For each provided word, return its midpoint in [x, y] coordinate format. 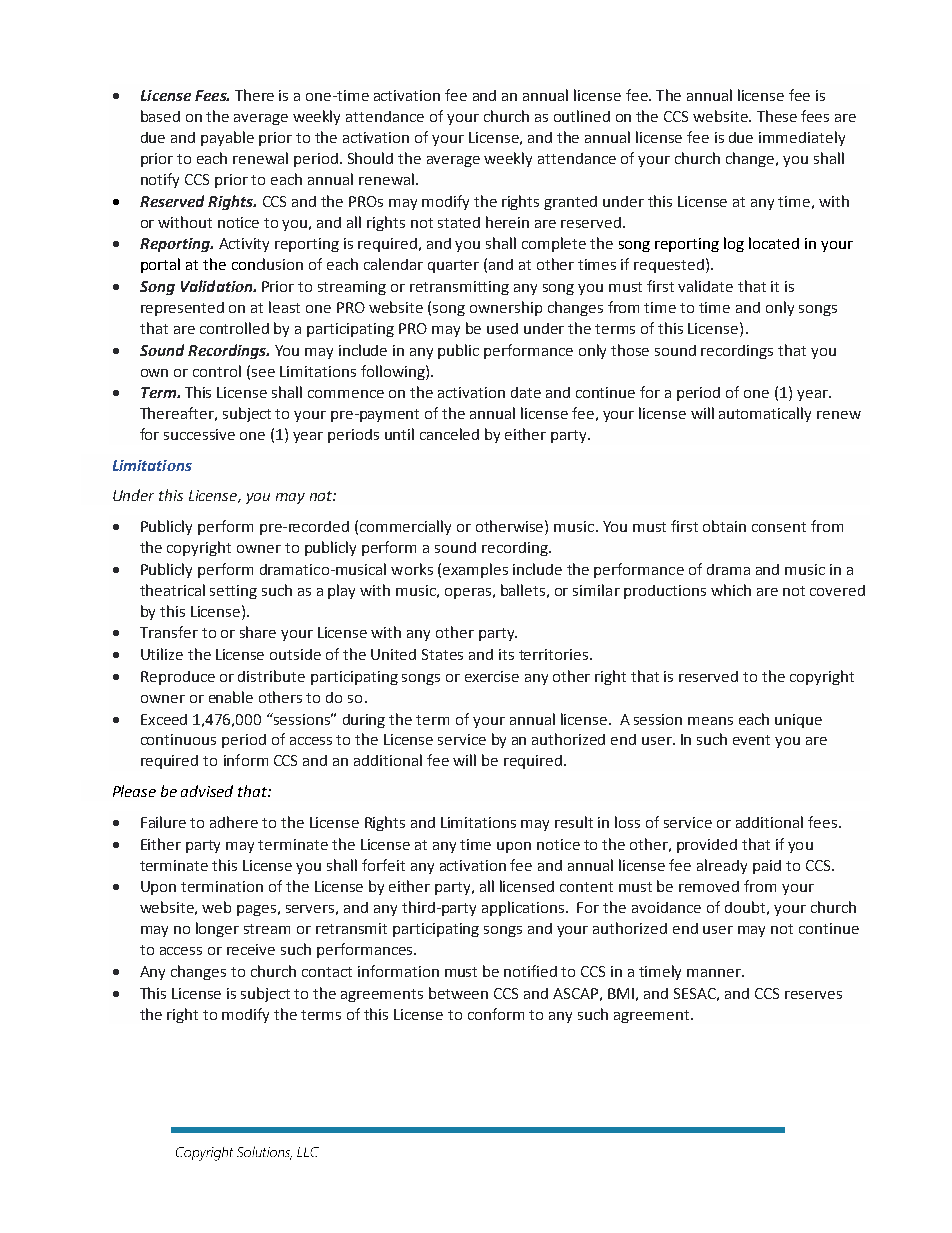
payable [227, 138]
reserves [813, 995]
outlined [582, 116]
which [731, 590]
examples [475, 570]
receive [251, 949]
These [777, 116]
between [458, 993]
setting [233, 592]
